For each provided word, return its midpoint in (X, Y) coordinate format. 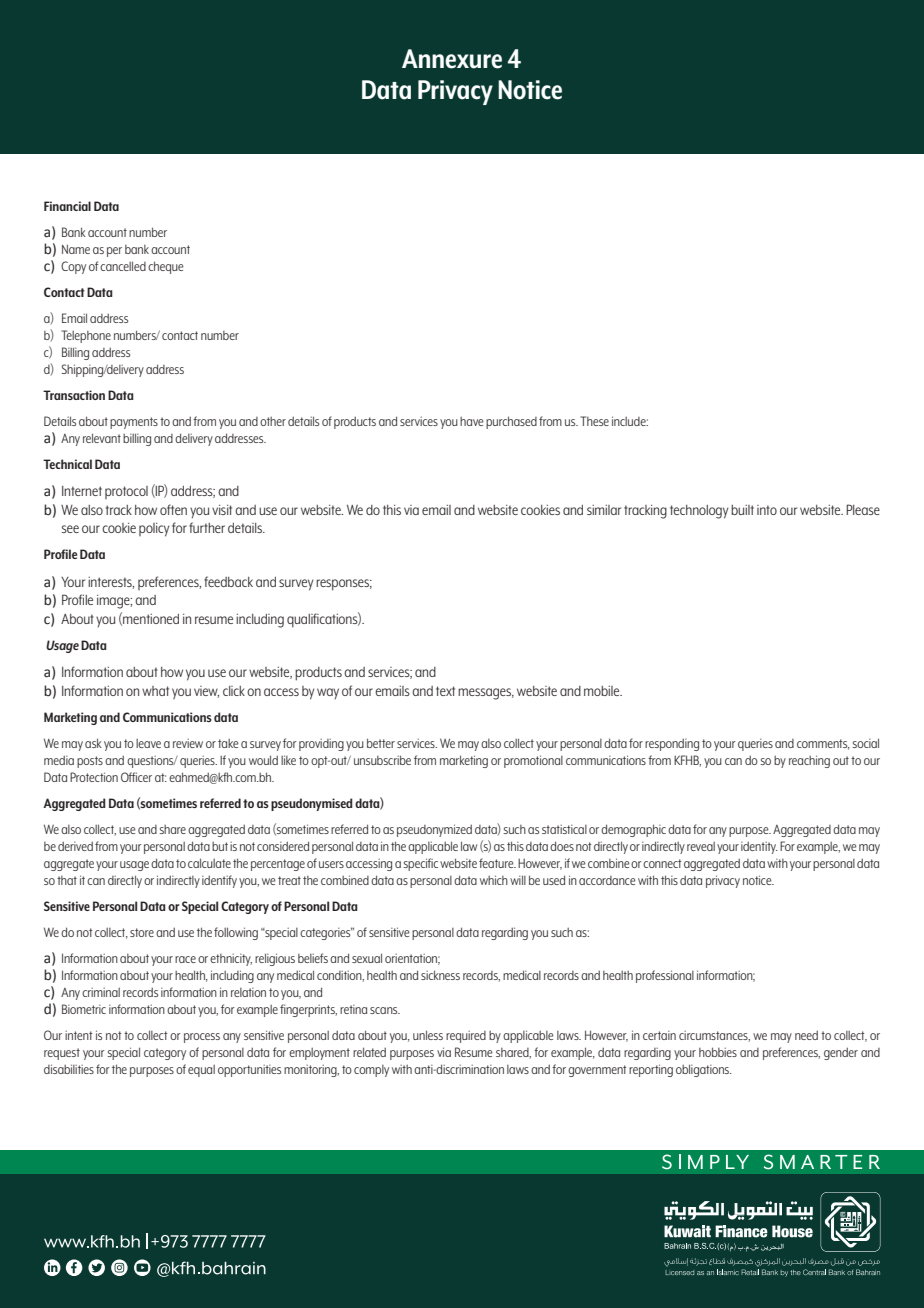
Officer (136, 777)
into (767, 510)
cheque (166, 267)
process (202, 1038)
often (173, 509)
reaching (809, 761)
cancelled (123, 266)
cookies (540, 510)
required (466, 1037)
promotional (533, 761)
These (594, 421)
